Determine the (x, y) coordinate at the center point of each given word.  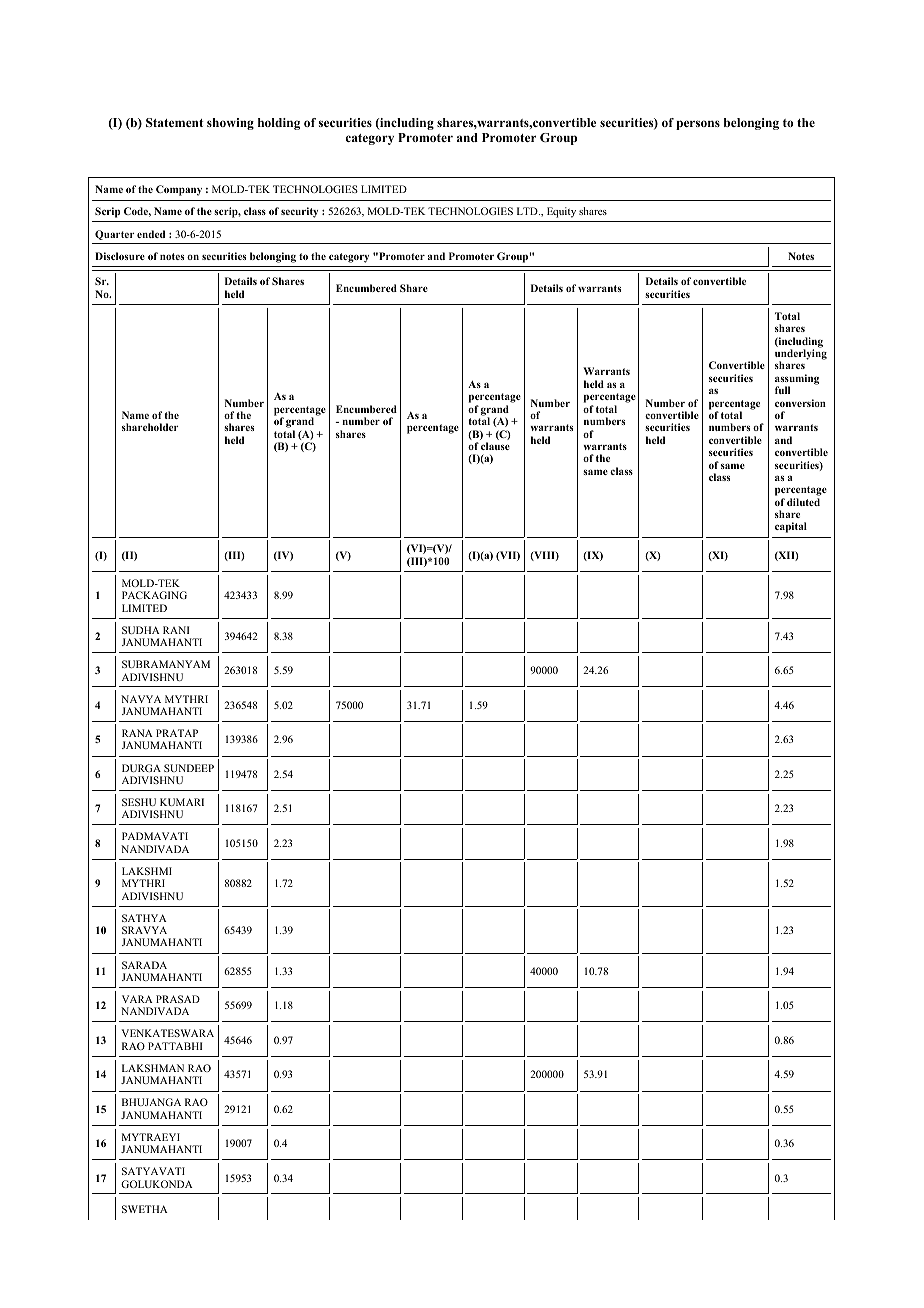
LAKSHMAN (153, 1068)
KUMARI (182, 802)
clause (495, 446)
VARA (137, 999)
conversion (800, 403)
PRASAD (178, 999)
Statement (174, 122)
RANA (137, 733)
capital (791, 527)
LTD (528, 211)
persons (698, 125)
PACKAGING (154, 595)
